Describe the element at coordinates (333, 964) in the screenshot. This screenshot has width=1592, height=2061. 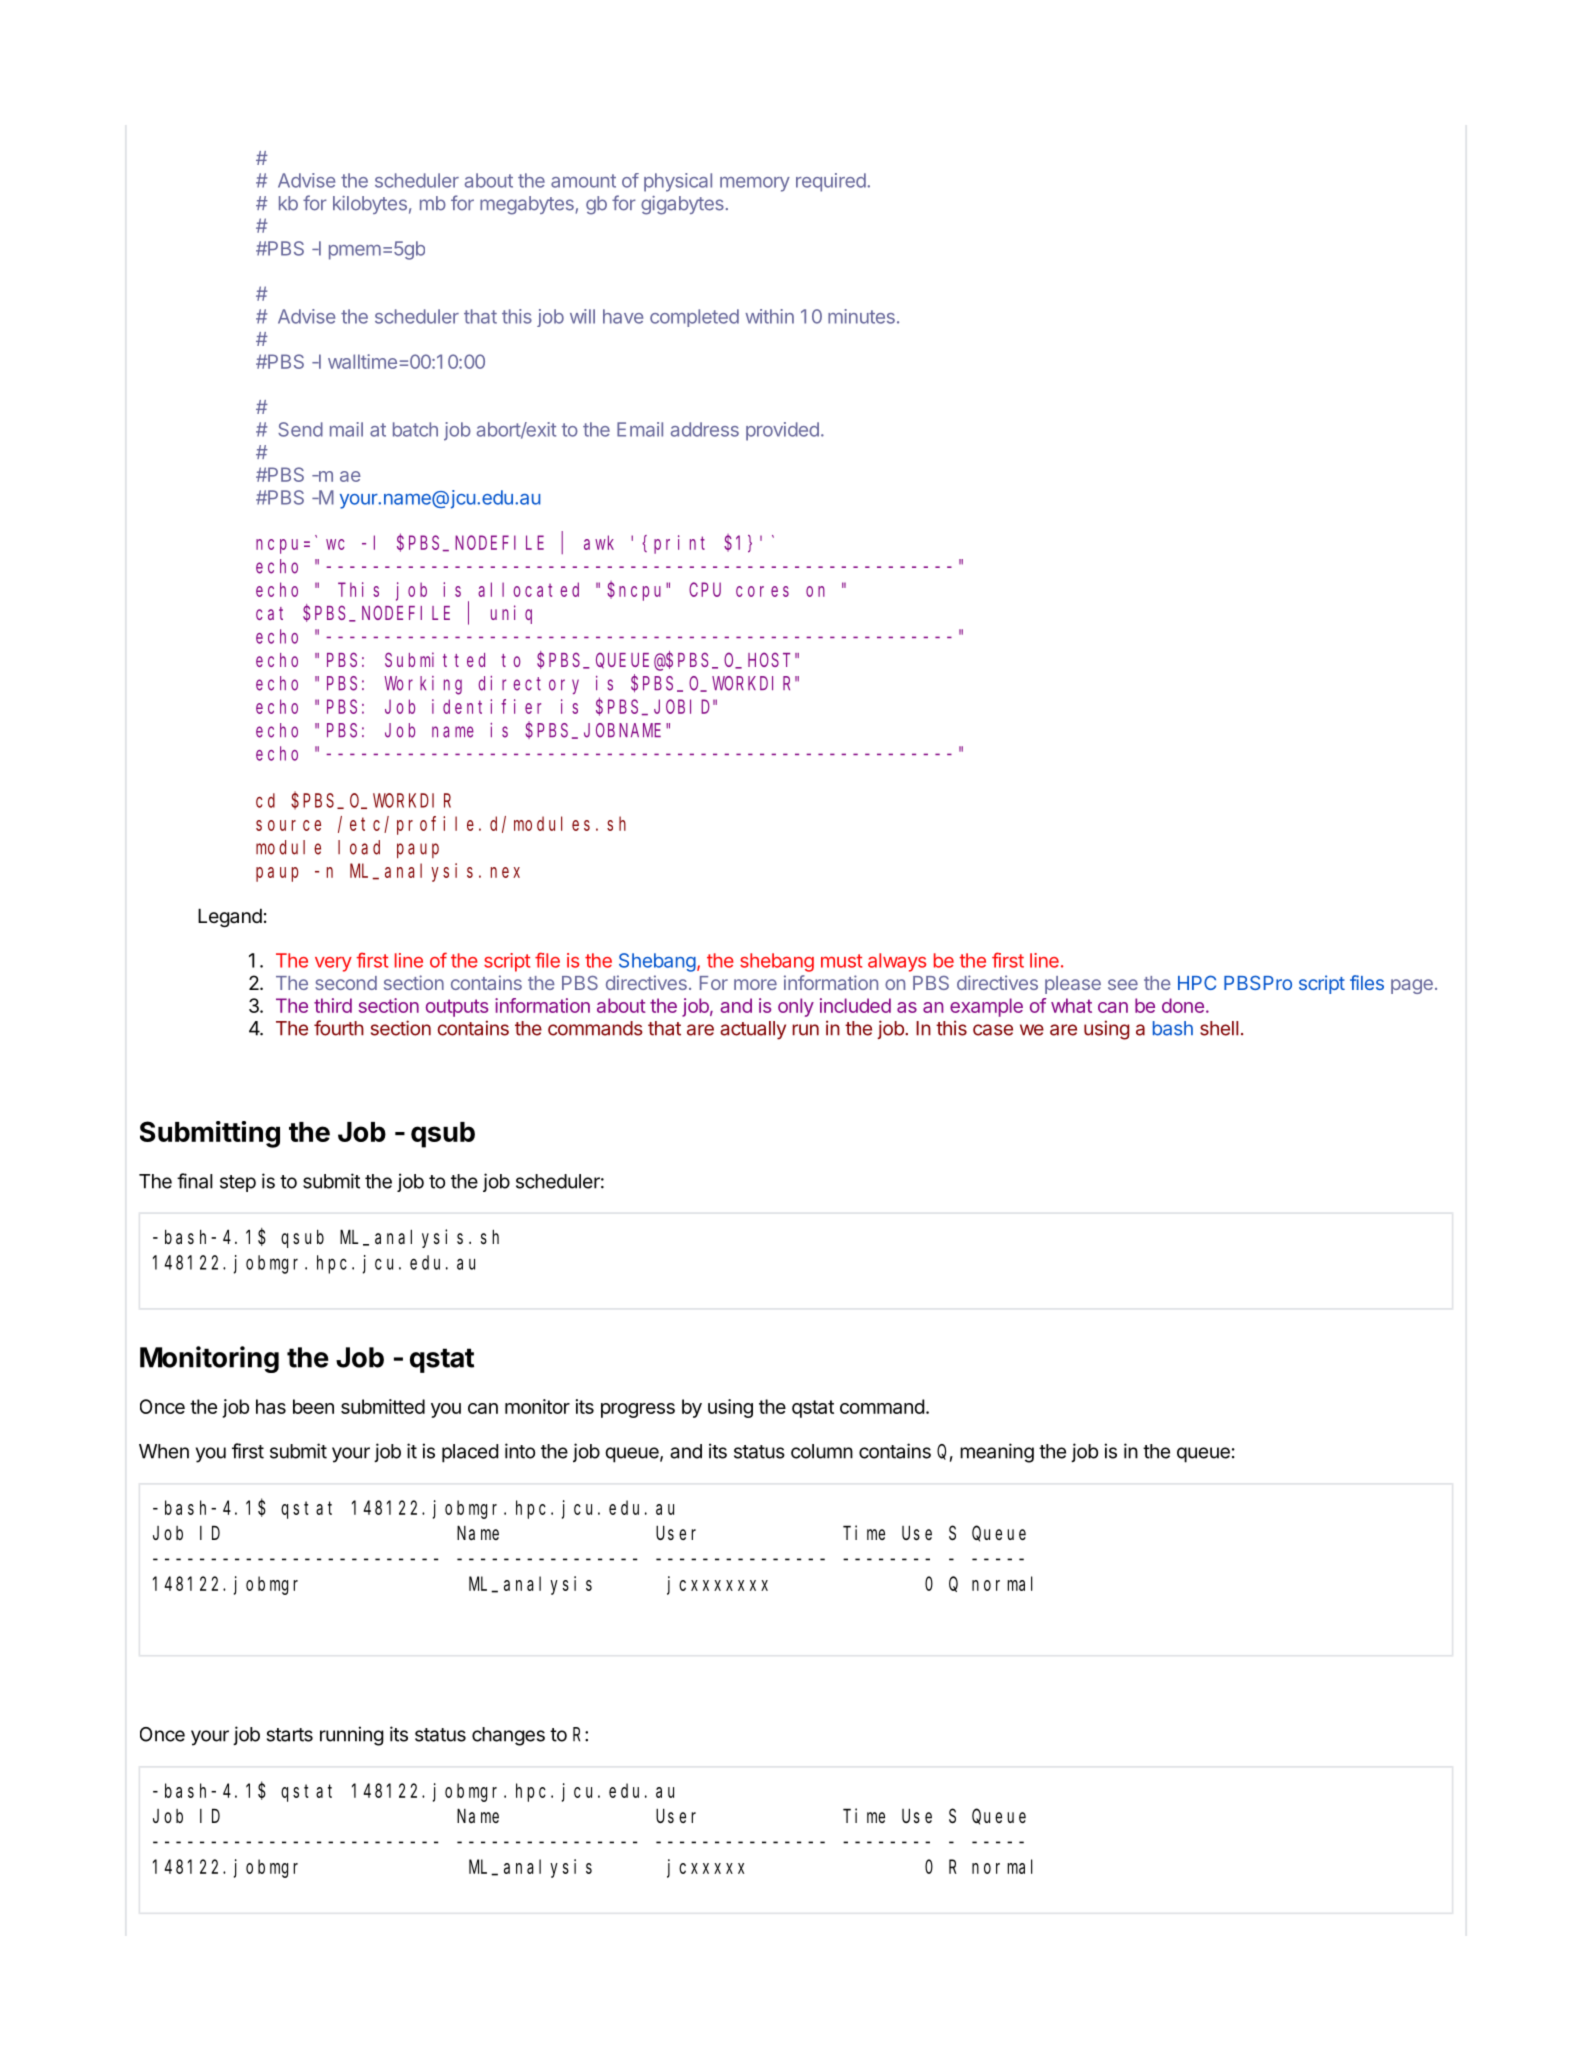
I see `very` at that location.
